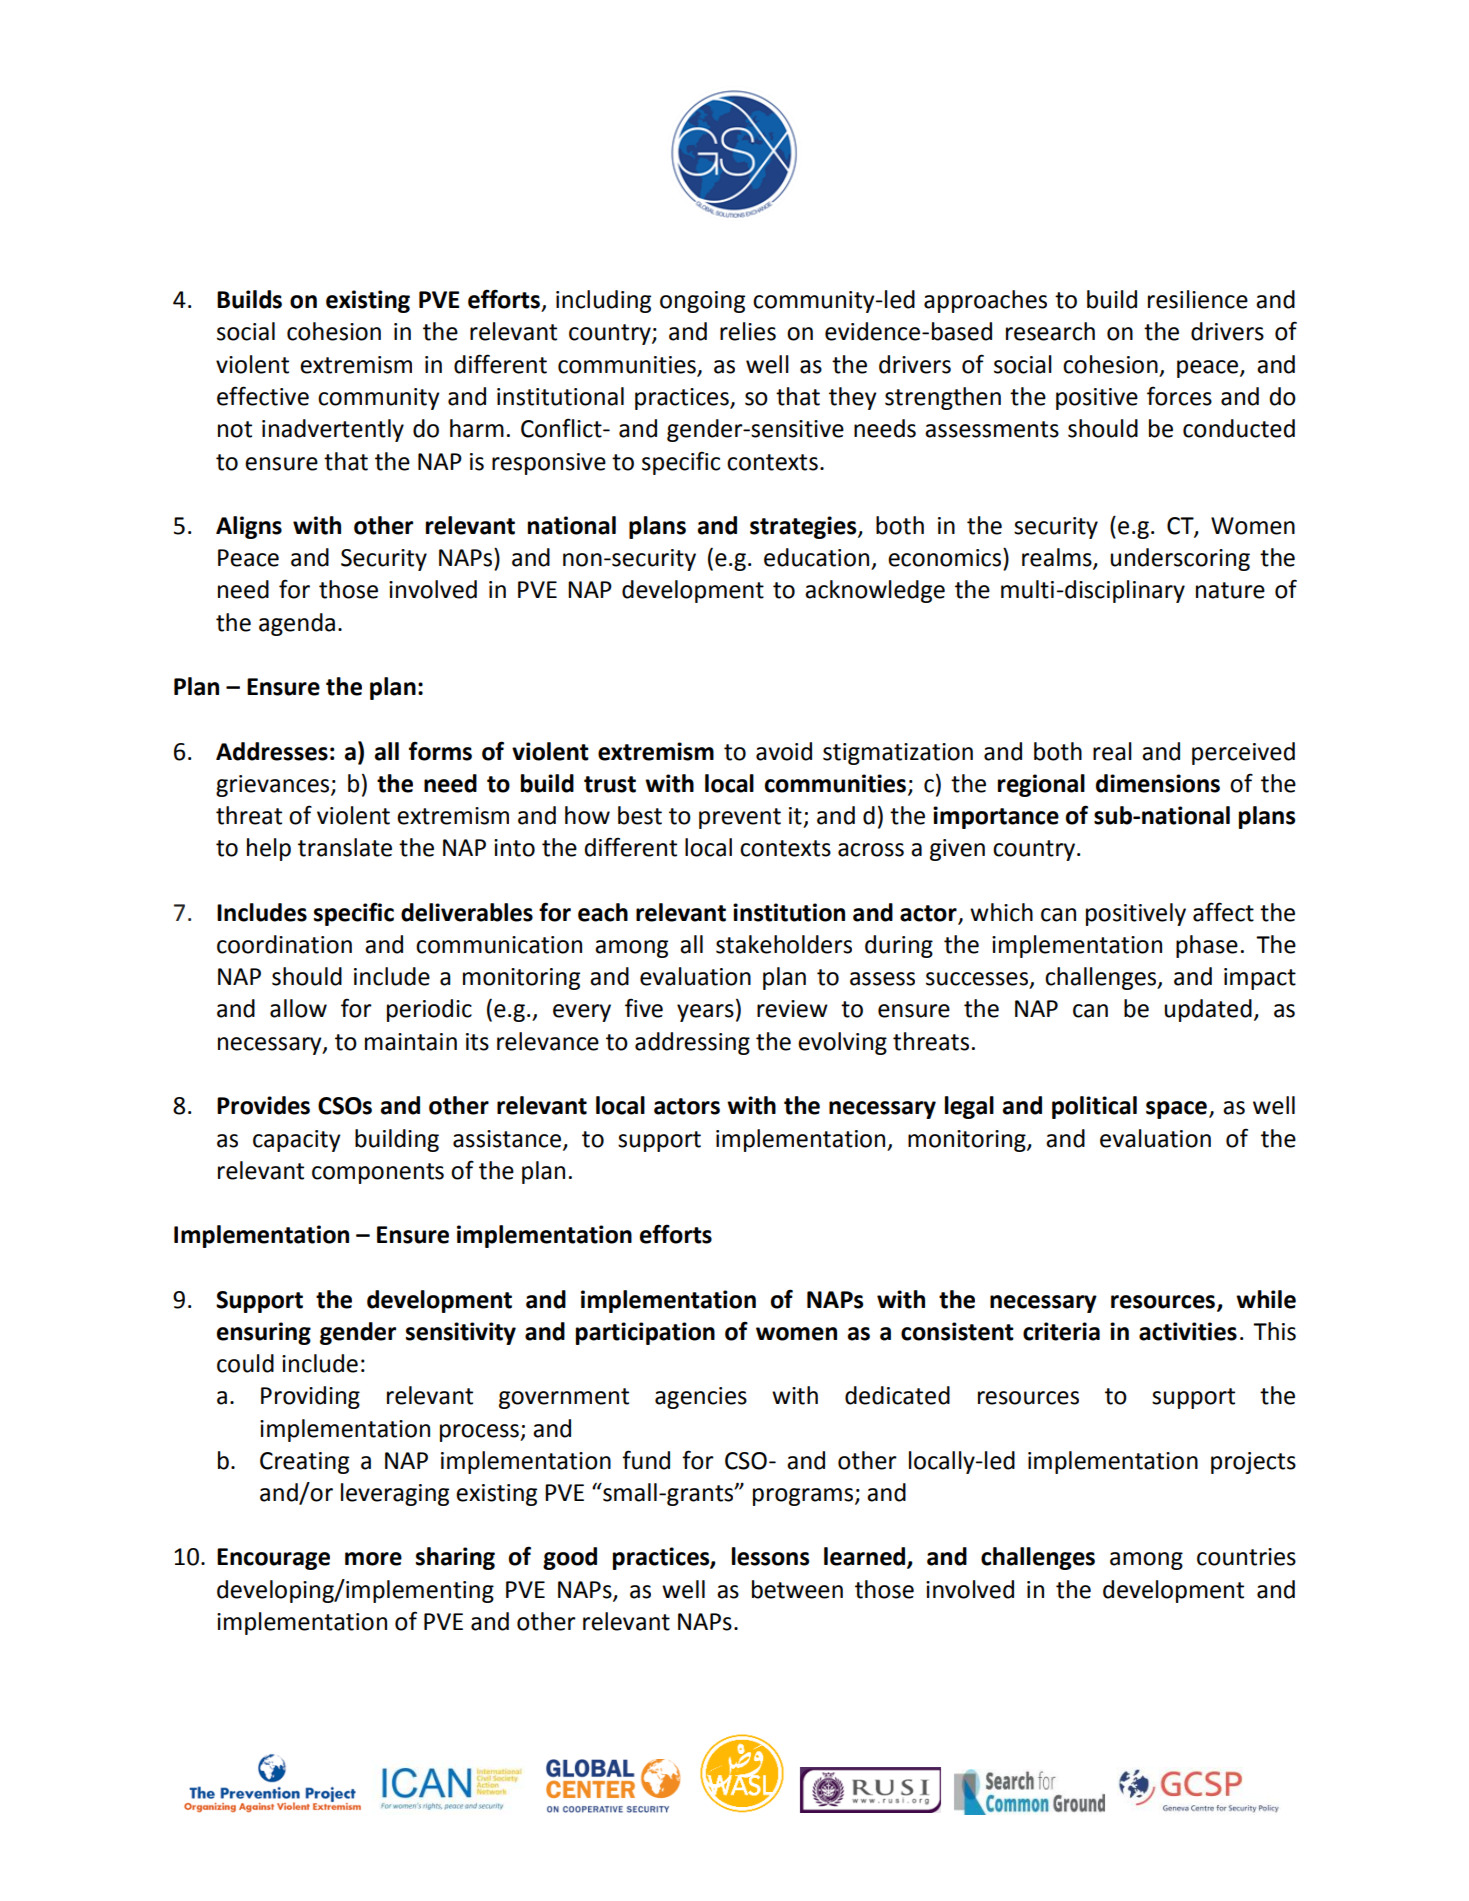  Describe the element at coordinates (263, 396) in the document. I see `effective` at that location.
